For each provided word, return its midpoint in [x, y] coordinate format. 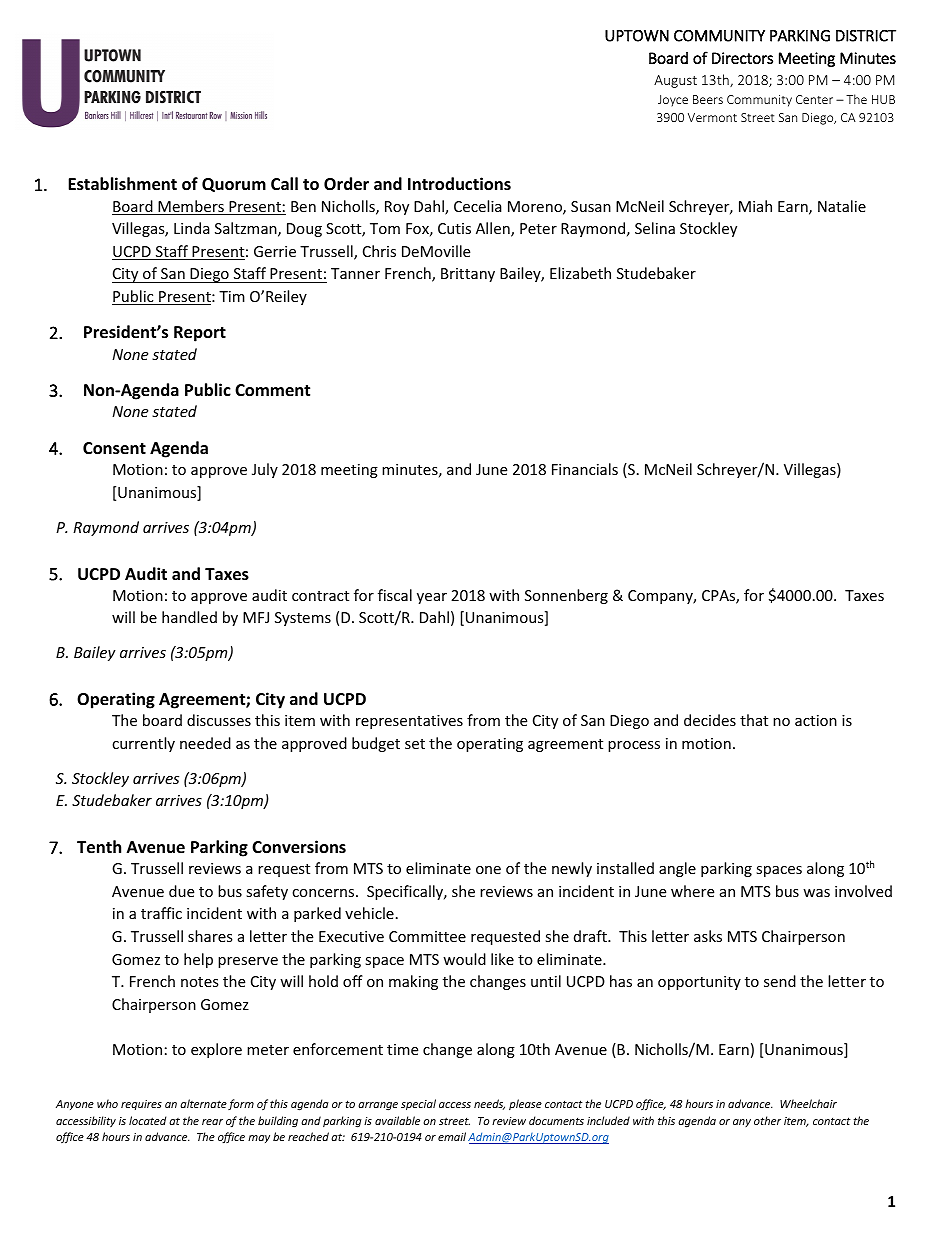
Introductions [459, 184]
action [816, 720]
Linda [192, 228]
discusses [219, 720]
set [415, 744]
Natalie [842, 206]
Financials [585, 469]
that [754, 720]
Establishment [122, 184]
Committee [427, 936]
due [181, 891]
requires [141, 1105]
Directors [742, 58]
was [816, 893]
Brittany [468, 275]
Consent [114, 448]
